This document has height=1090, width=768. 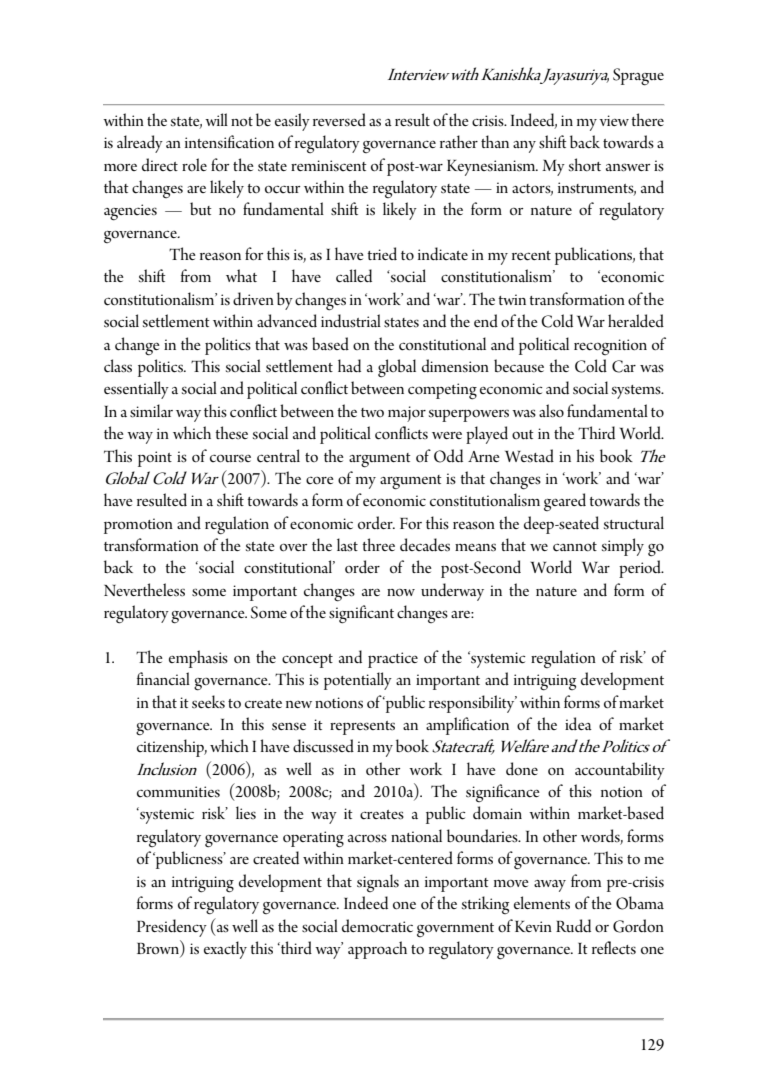 What do you see at coordinates (638, 77) in the document?
I see `Sprague` at bounding box center [638, 77].
